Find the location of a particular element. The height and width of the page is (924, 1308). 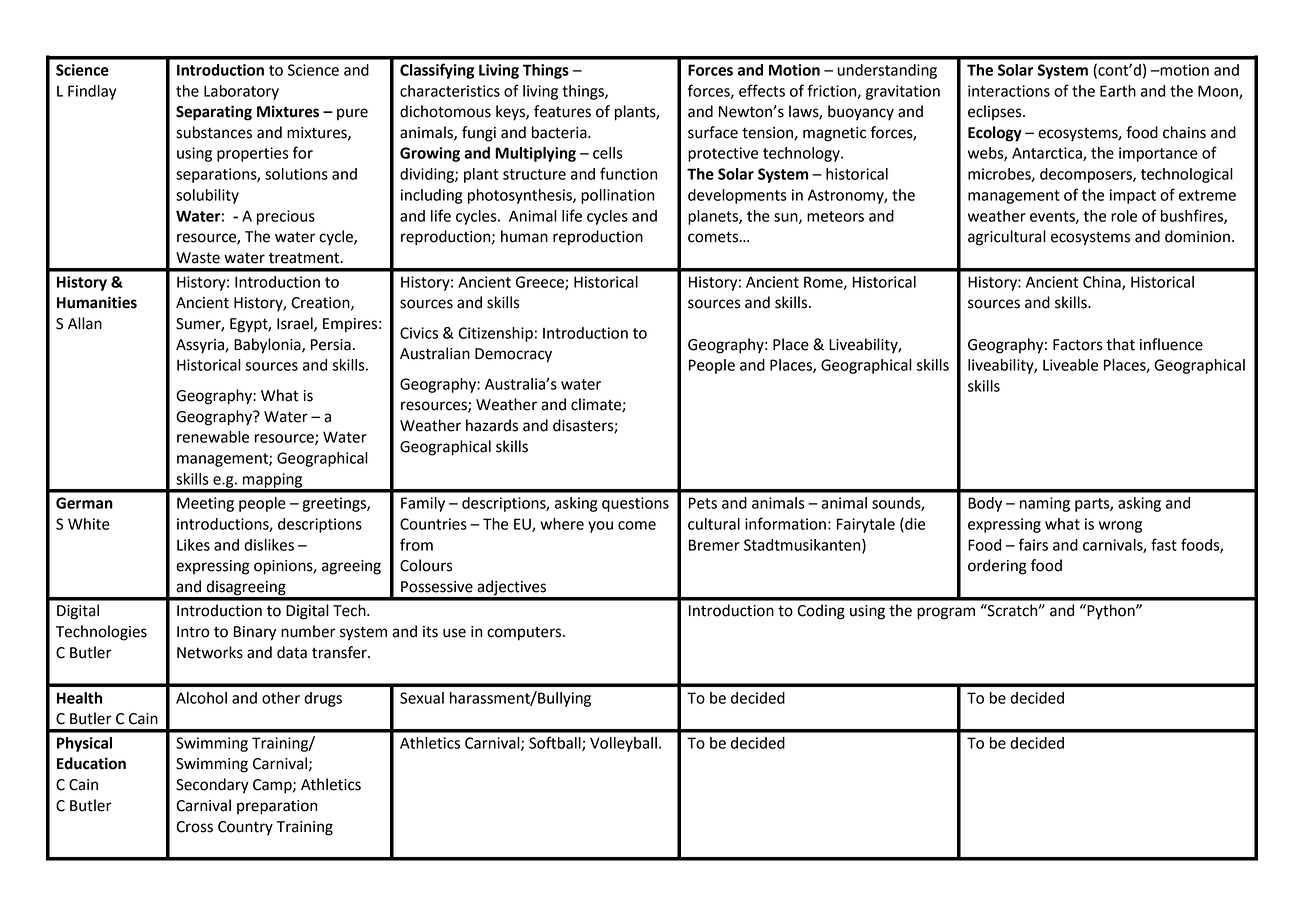

Laboratory is located at coordinates (241, 92).
